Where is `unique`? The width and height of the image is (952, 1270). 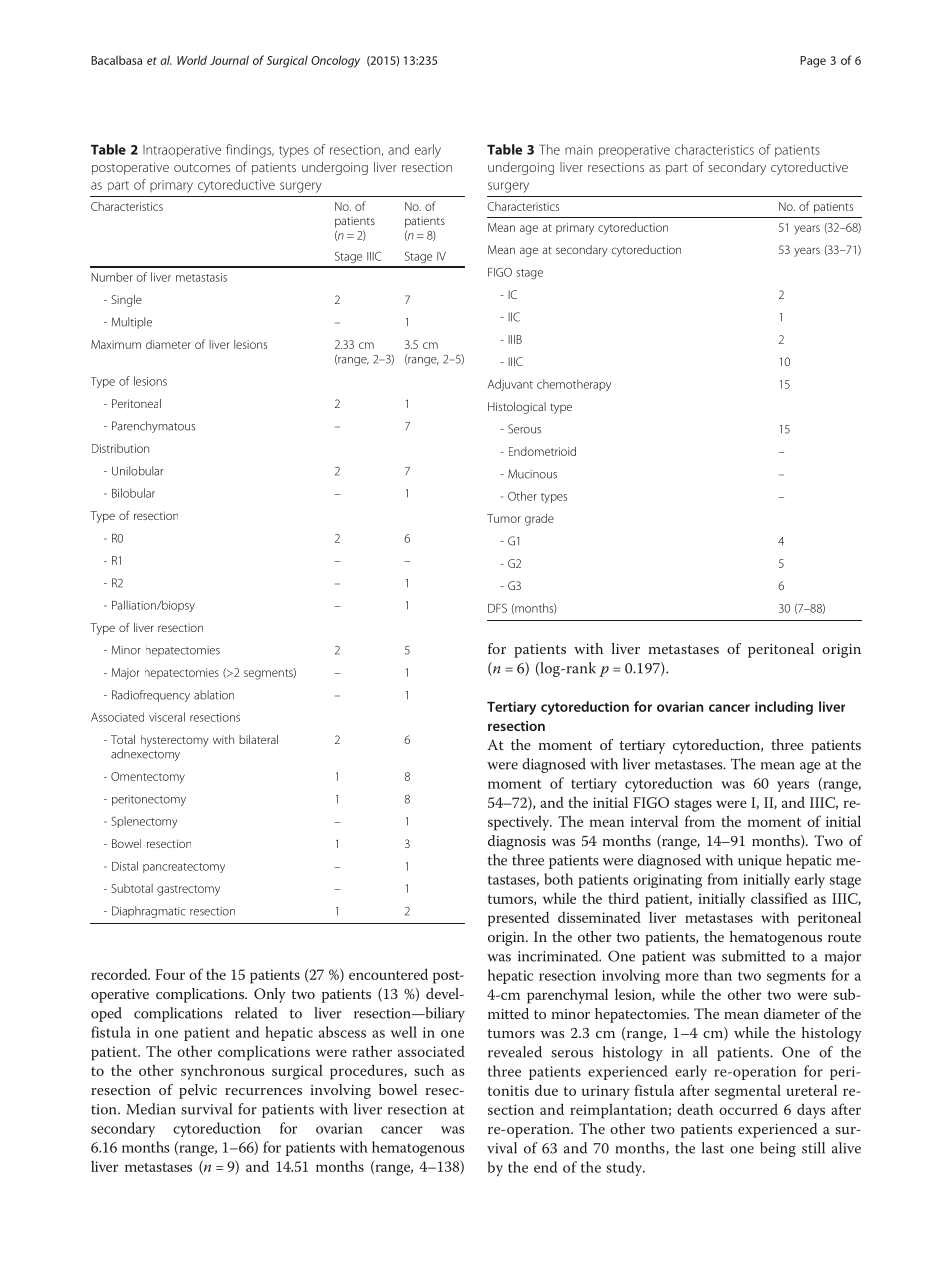
unique is located at coordinates (760, 862).
